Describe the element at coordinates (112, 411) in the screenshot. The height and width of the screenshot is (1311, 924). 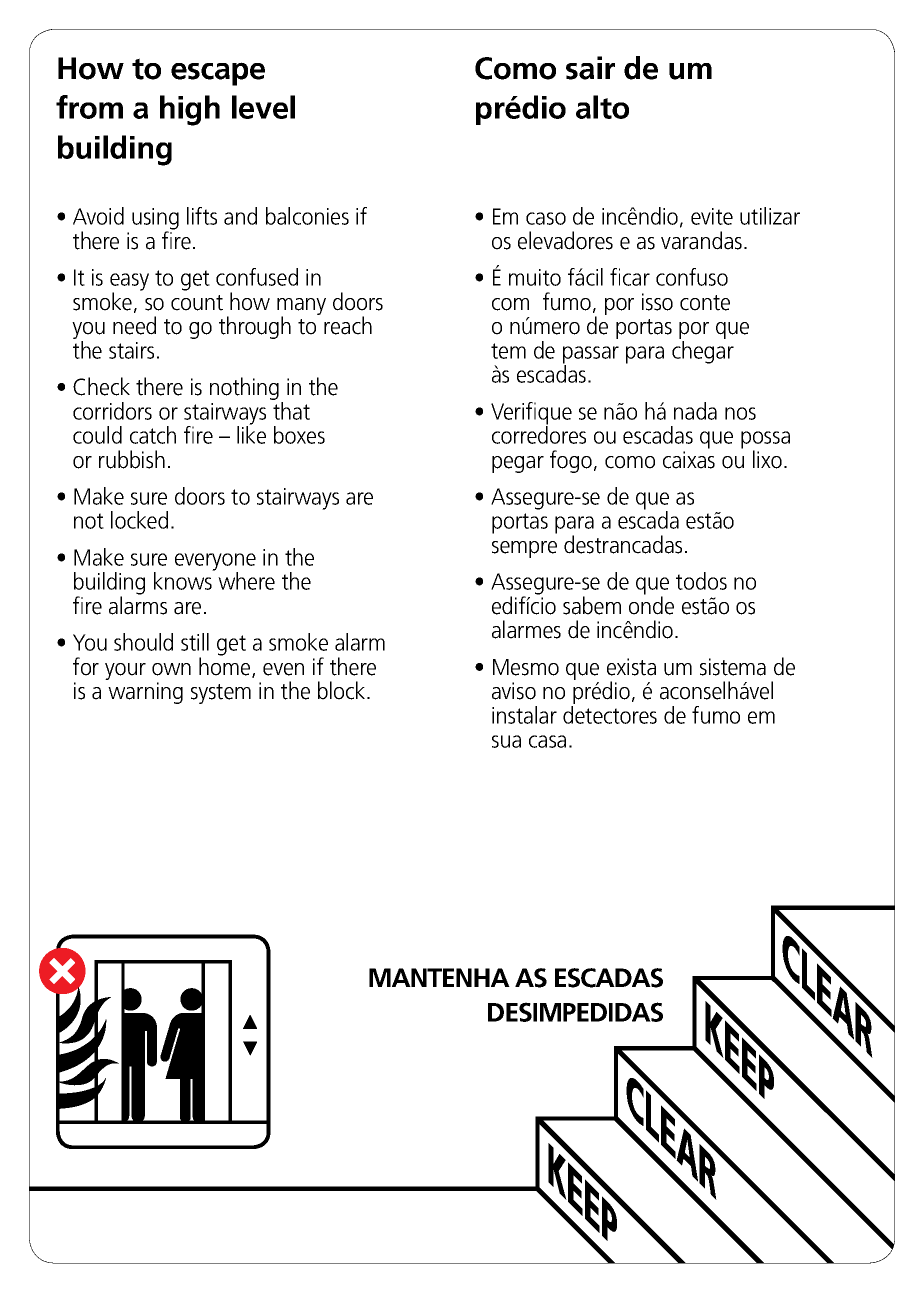
I see `corridors` at that location.
